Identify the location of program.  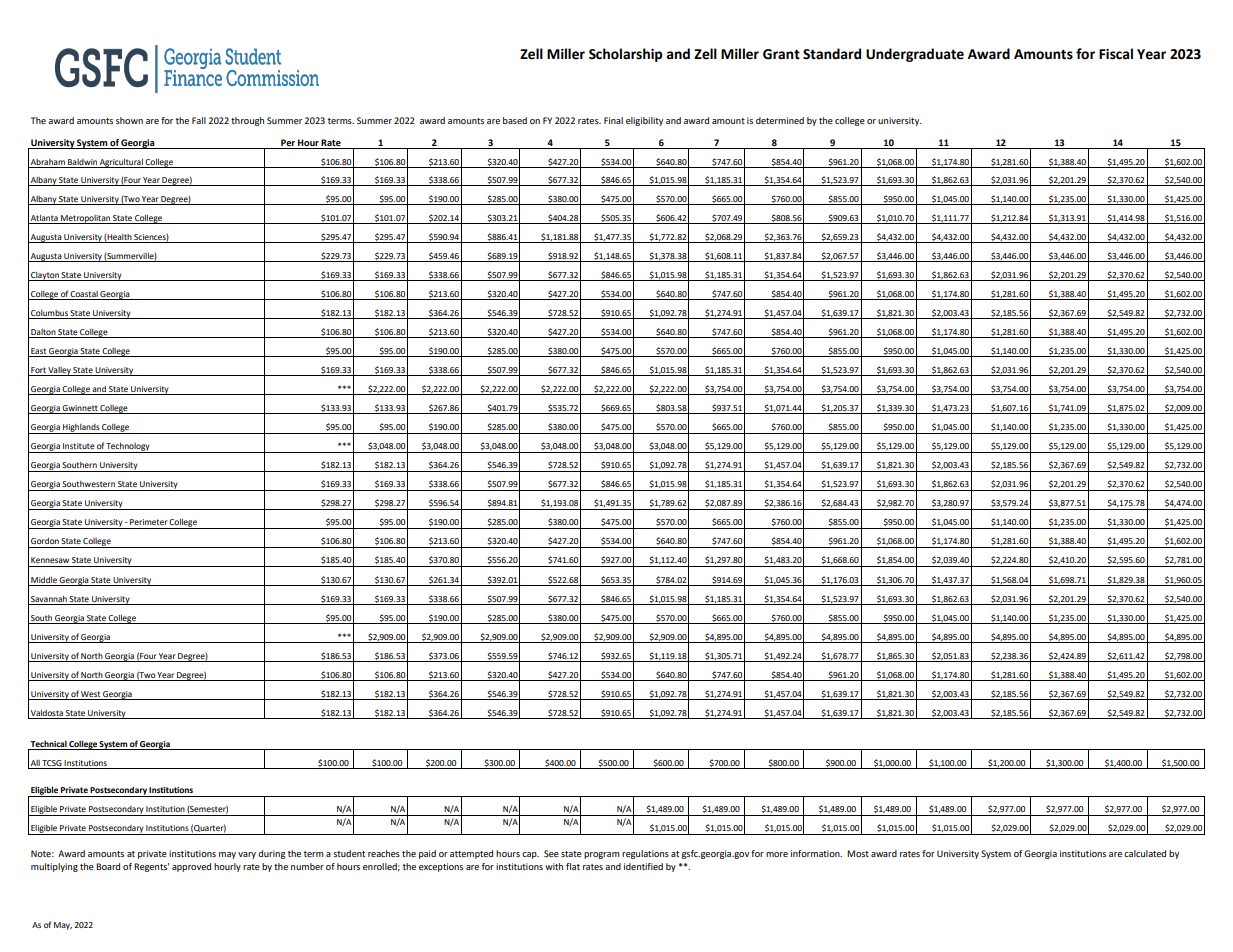
(602, 855).
